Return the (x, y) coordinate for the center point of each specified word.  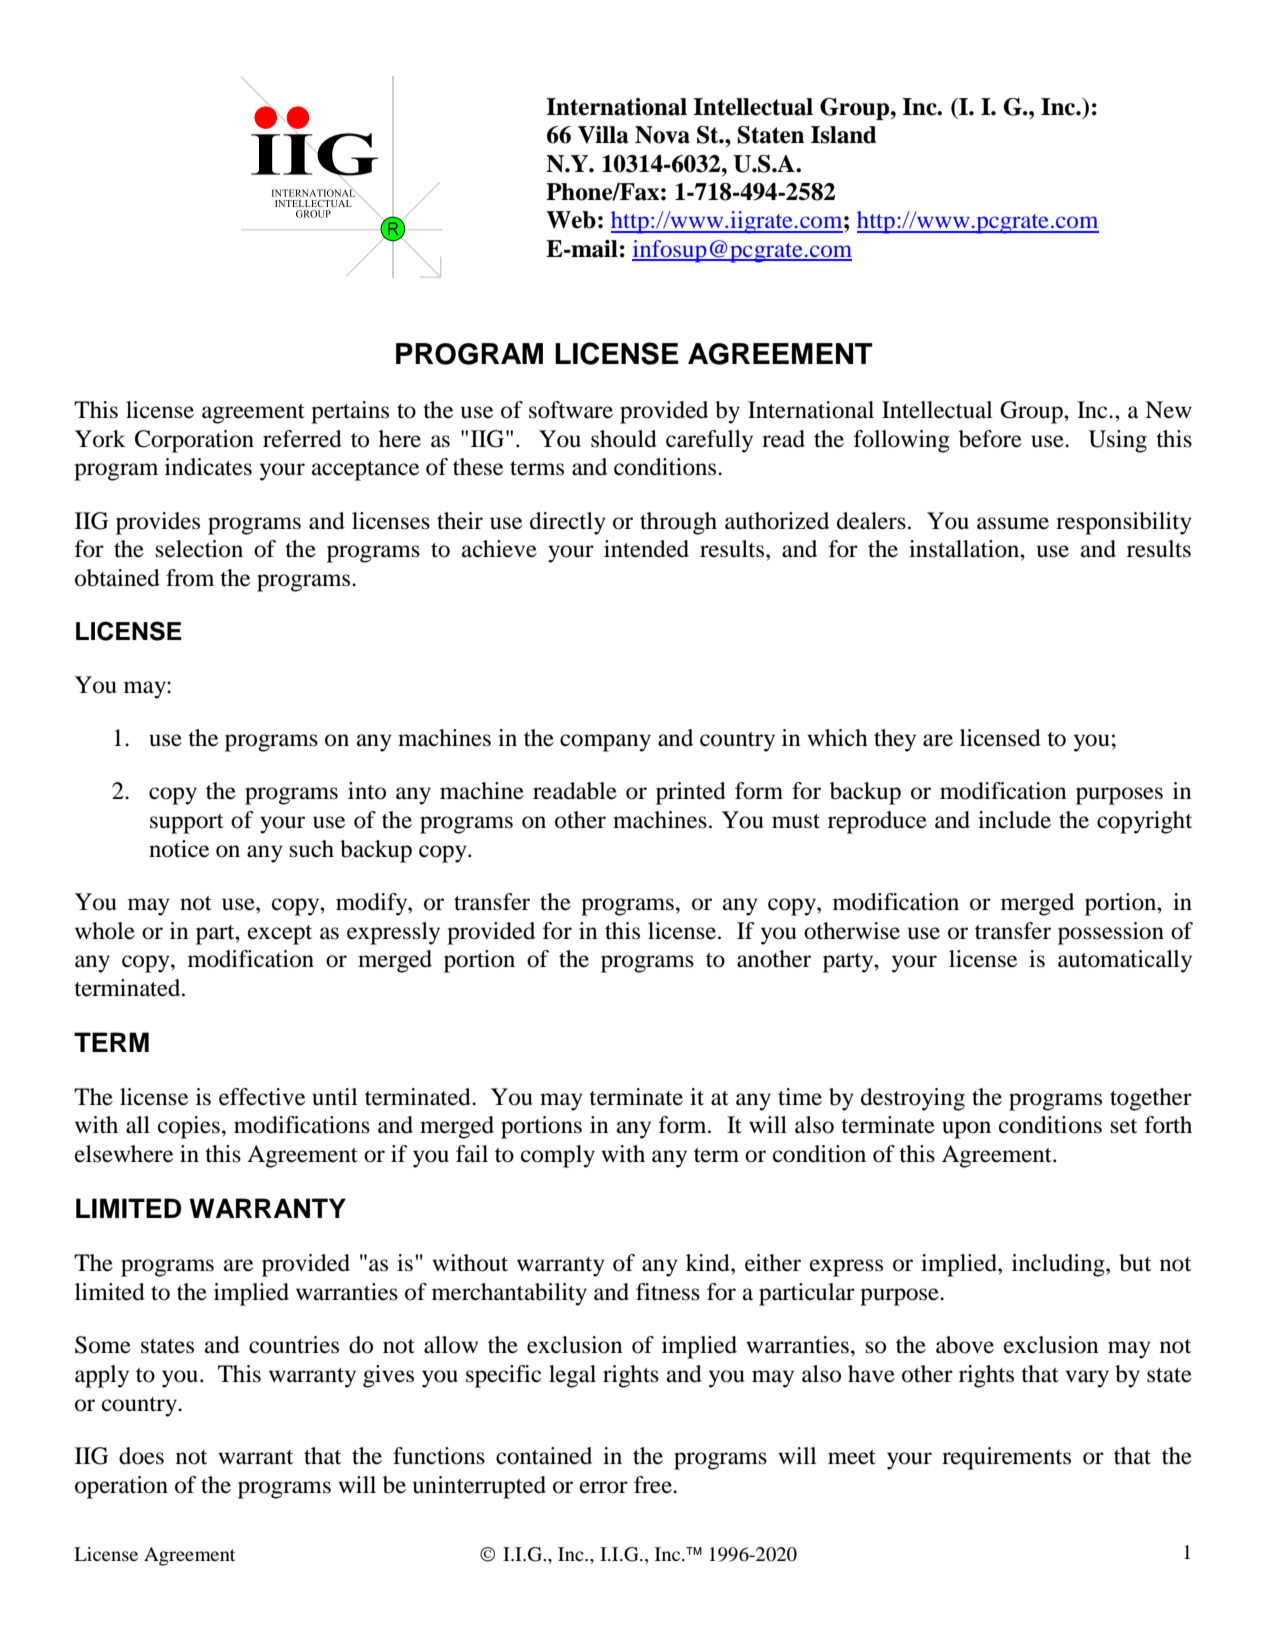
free (654, 1485)
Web (571, 220)
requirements (1006, 1458)
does (141, 1456)
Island (843, 135)
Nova (662, 135)
